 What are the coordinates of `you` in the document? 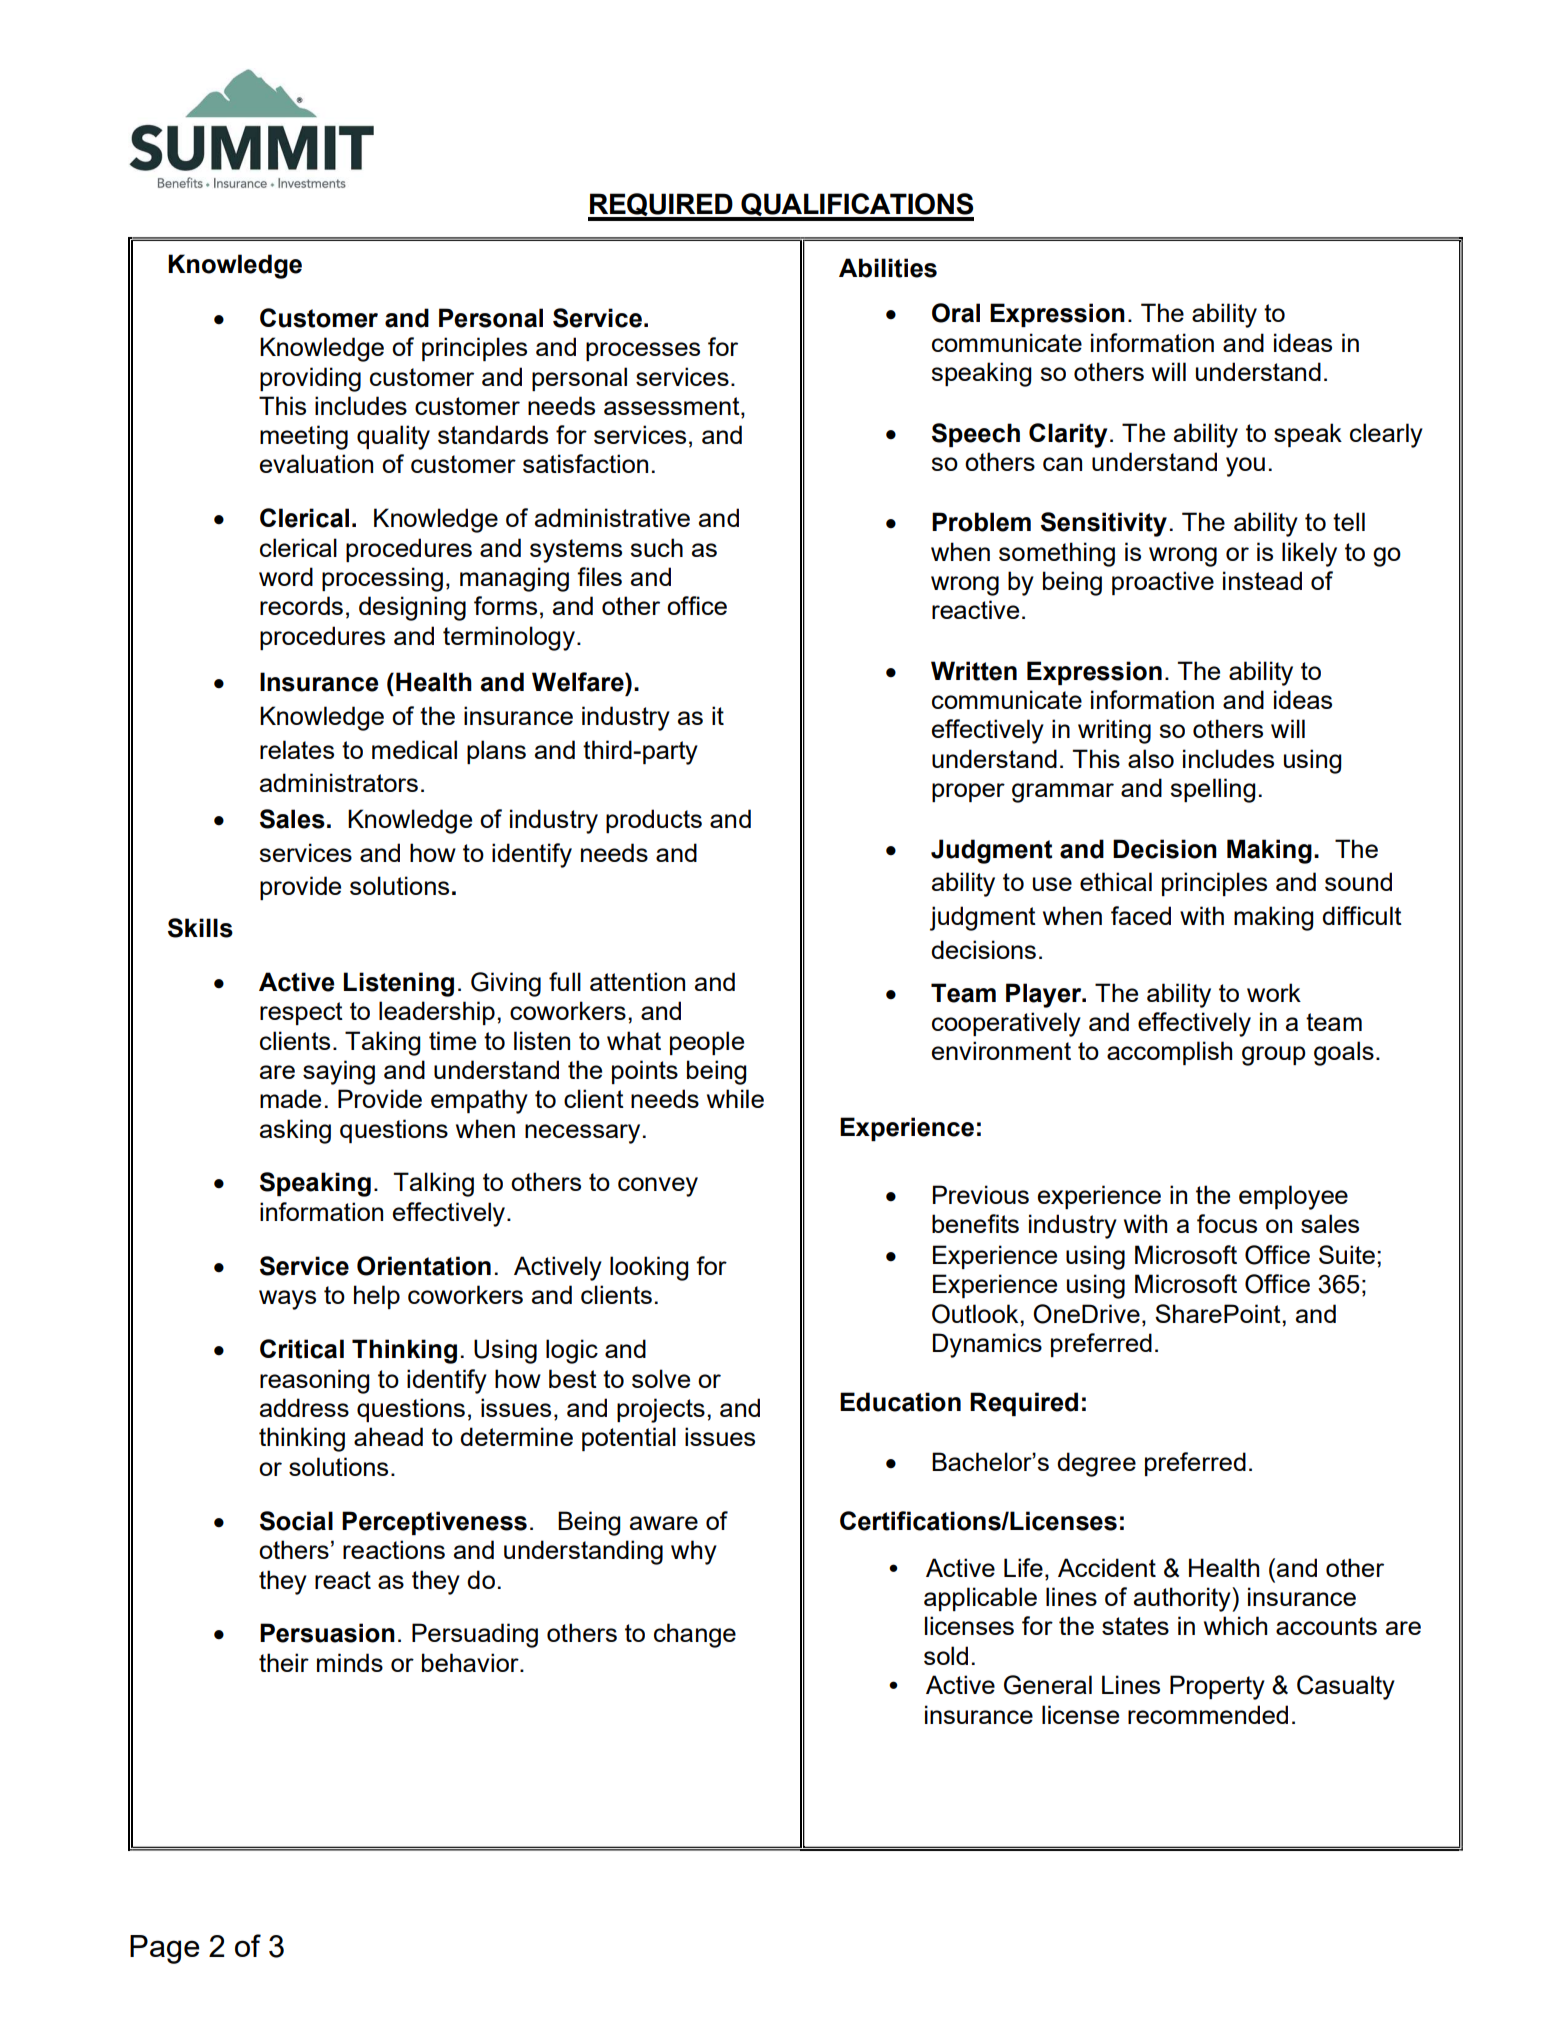 It's located at (1245, 467).
